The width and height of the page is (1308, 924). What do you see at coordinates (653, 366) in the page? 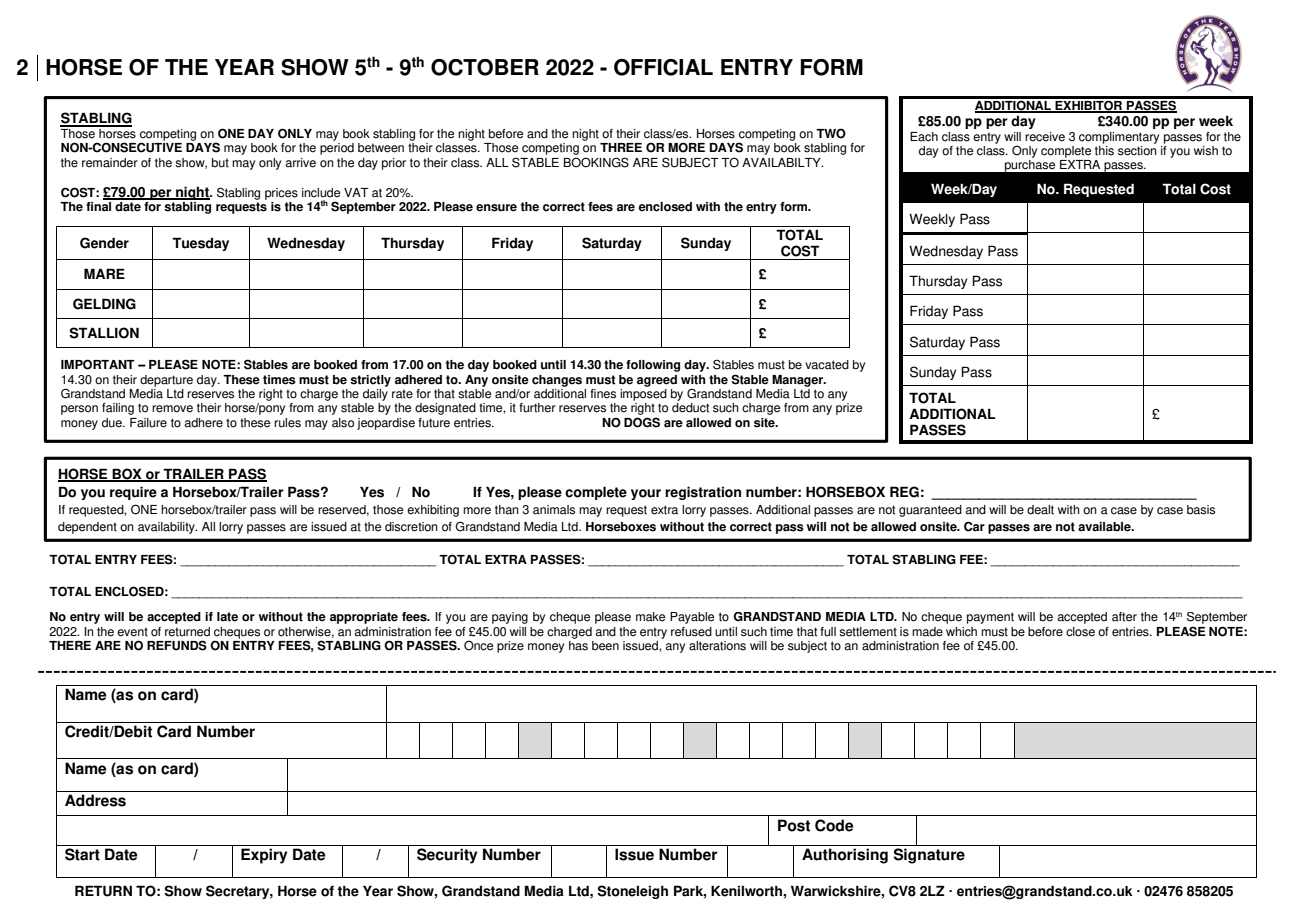
I see `following` at bounding box center [653, 366].
